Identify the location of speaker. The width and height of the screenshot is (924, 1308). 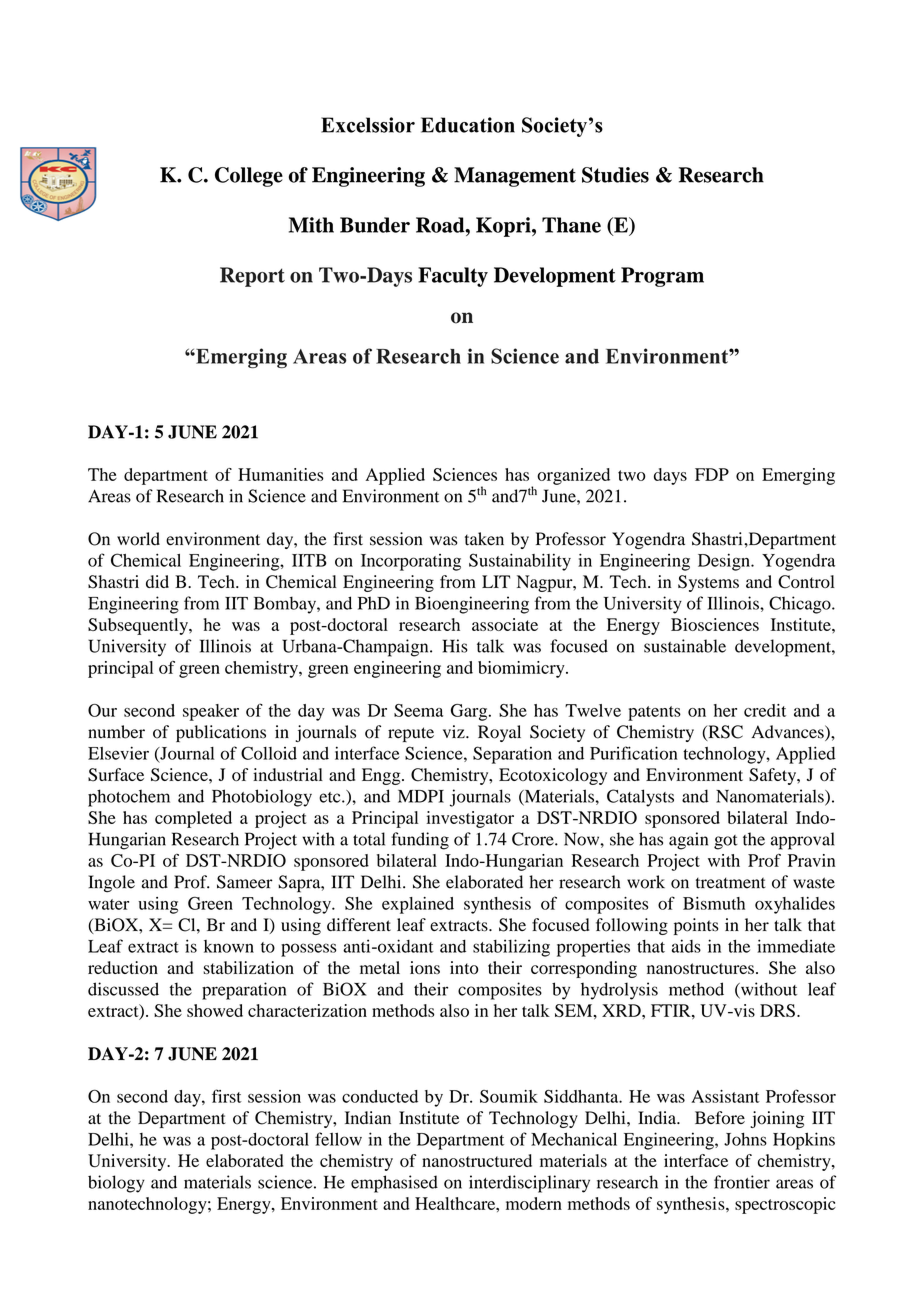
(211, 712).
